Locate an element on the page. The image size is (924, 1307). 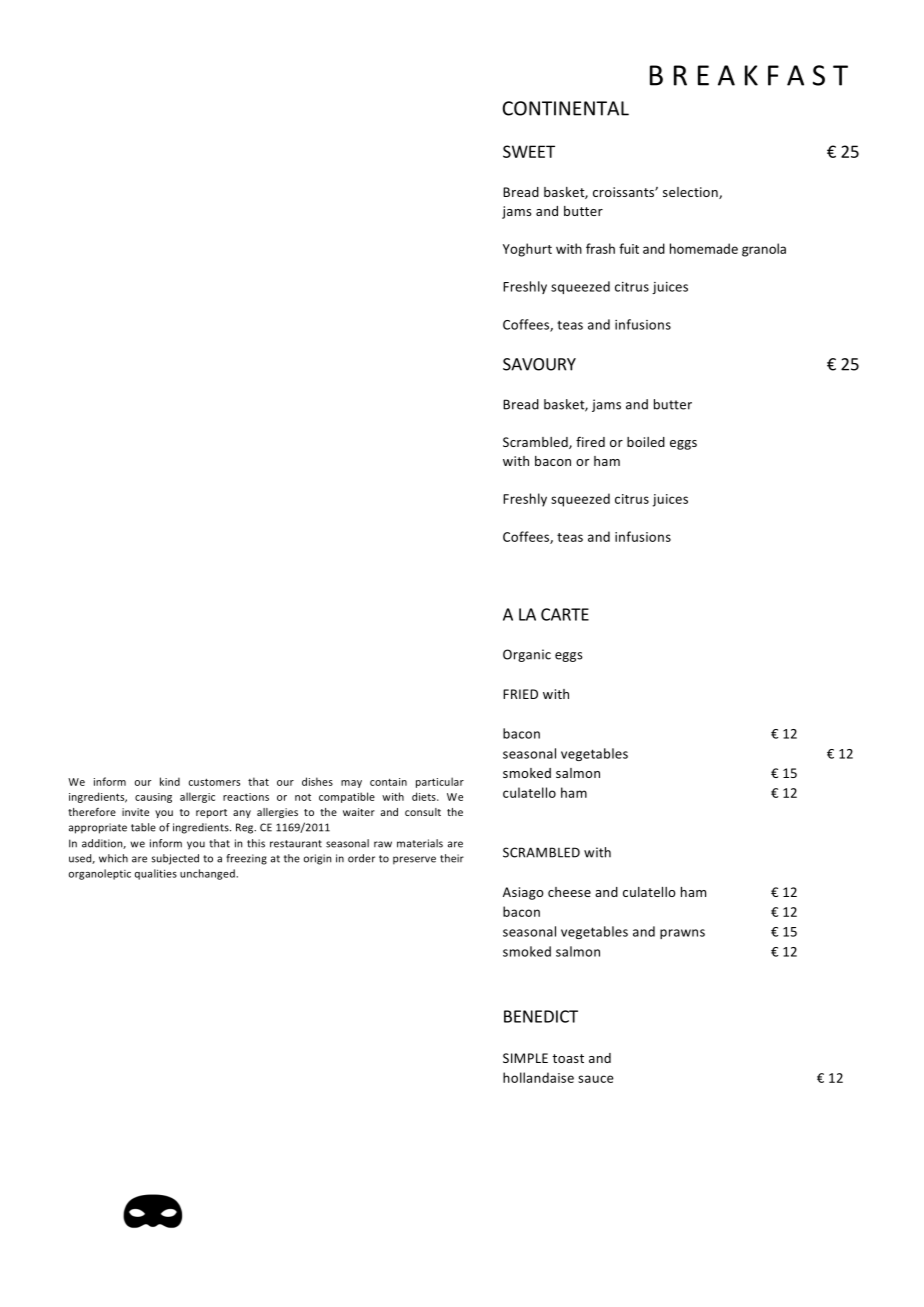
kind is located at coordinates (170, 781).
